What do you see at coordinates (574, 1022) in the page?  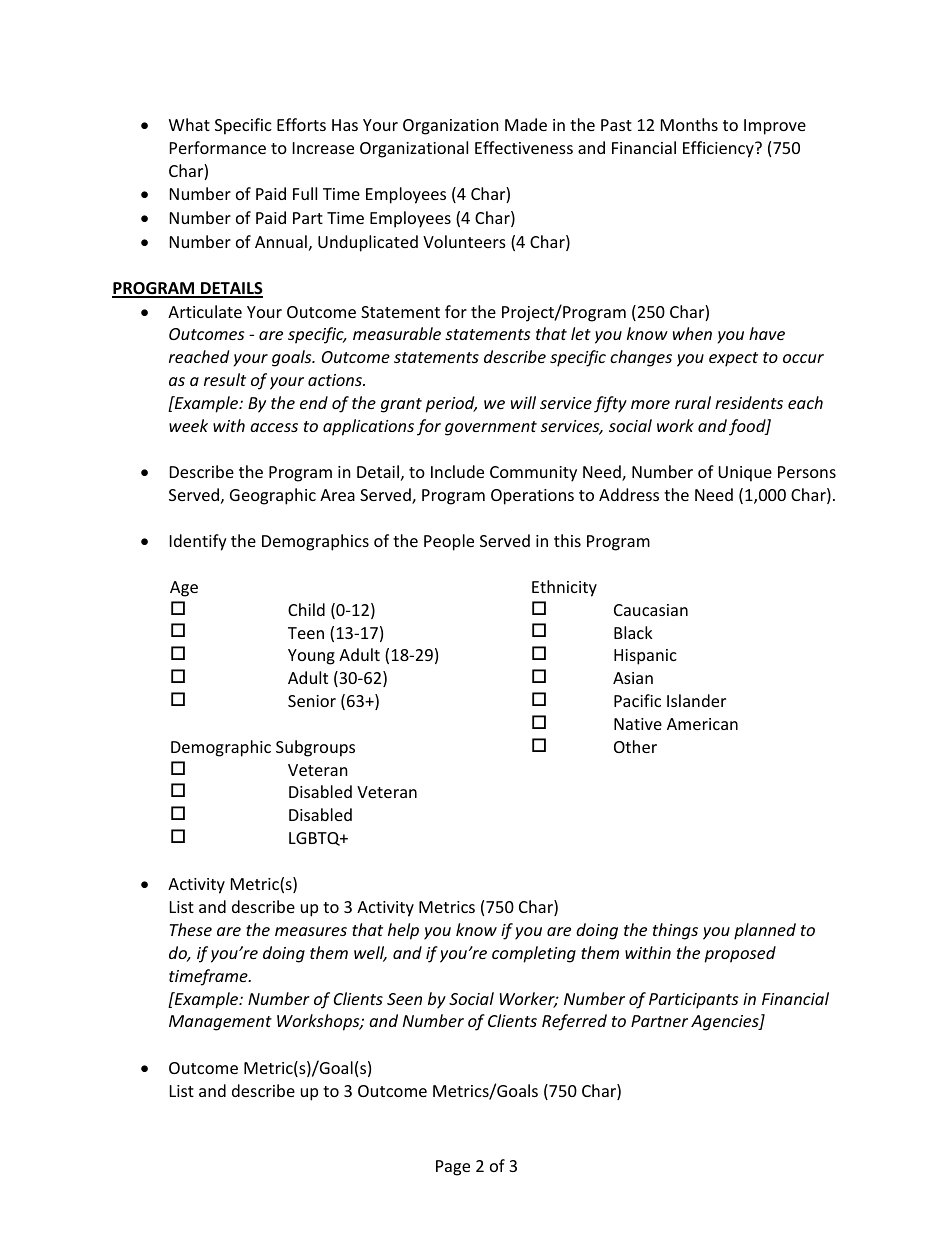 I see `Referred` at bounding box center [574, 1022].
